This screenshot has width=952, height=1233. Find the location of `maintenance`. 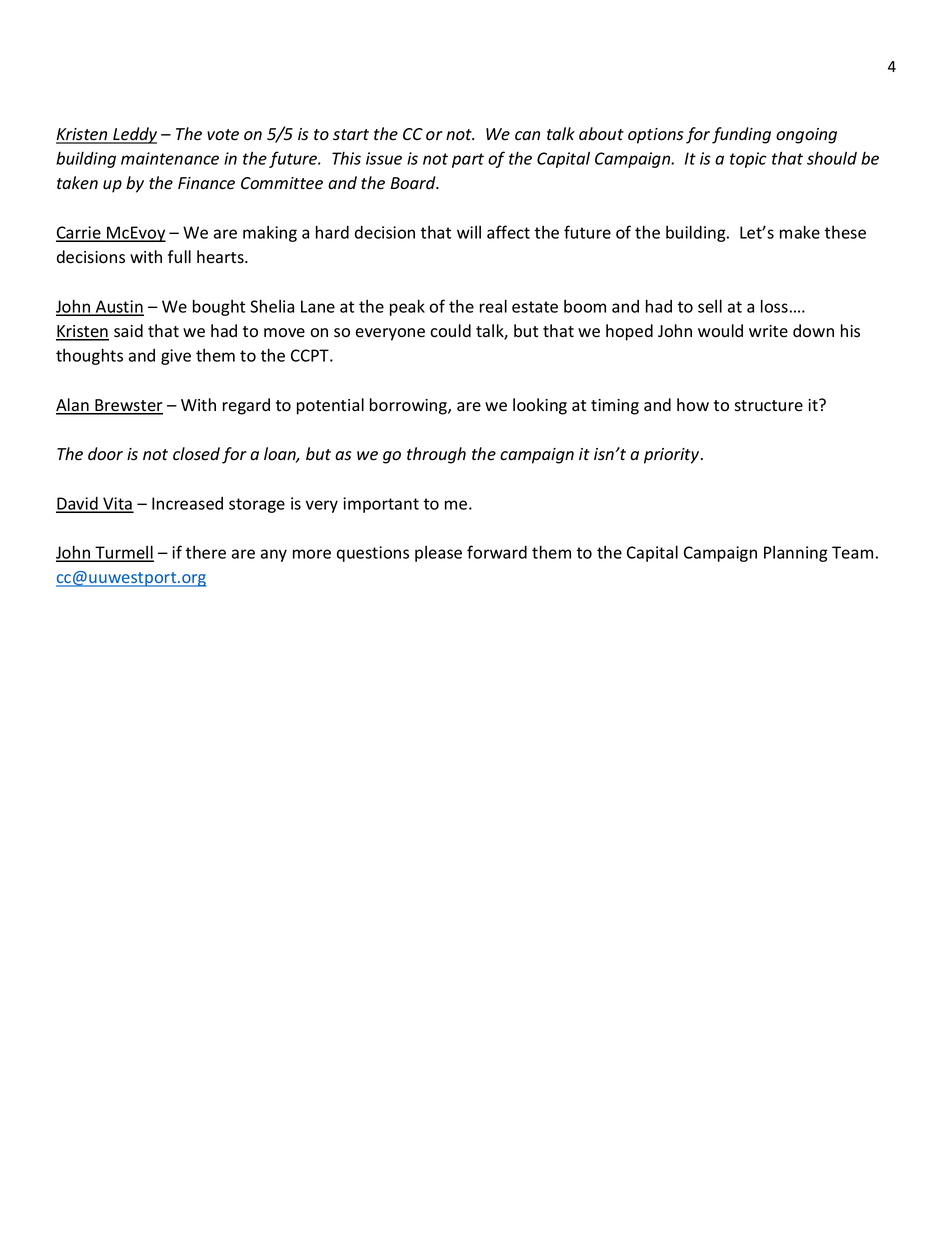

maintenance is located at coordinates (170, 158).
